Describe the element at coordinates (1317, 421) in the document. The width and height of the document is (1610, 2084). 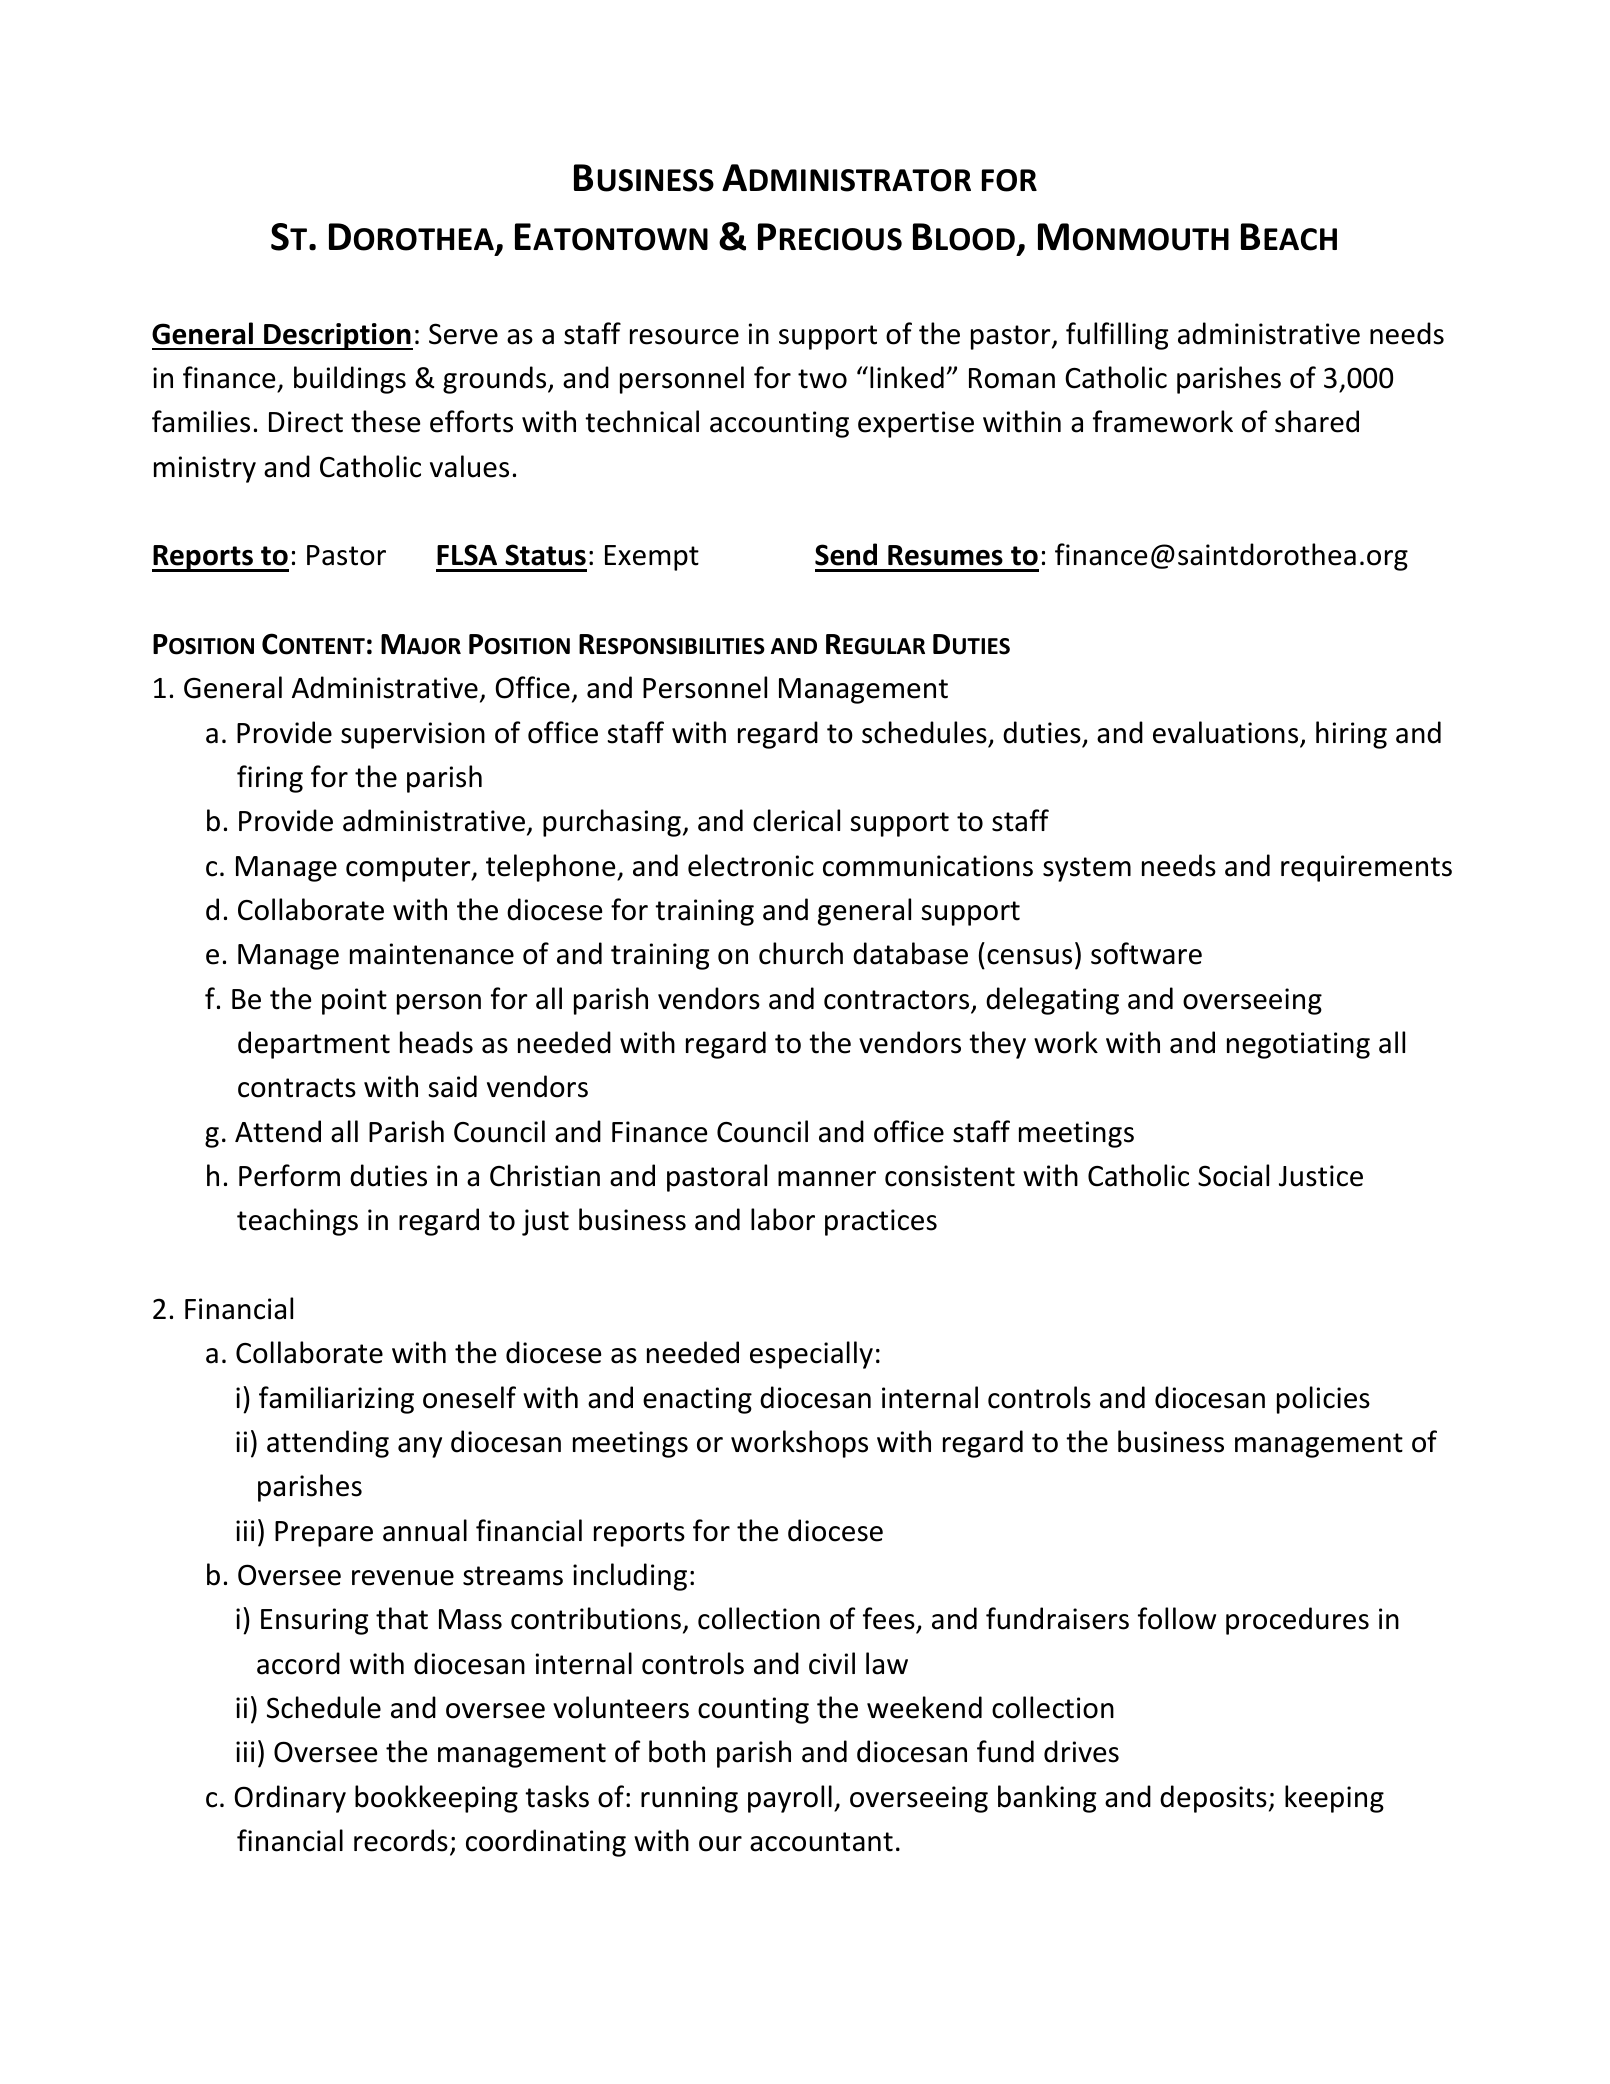
I see `shared` at that location.
